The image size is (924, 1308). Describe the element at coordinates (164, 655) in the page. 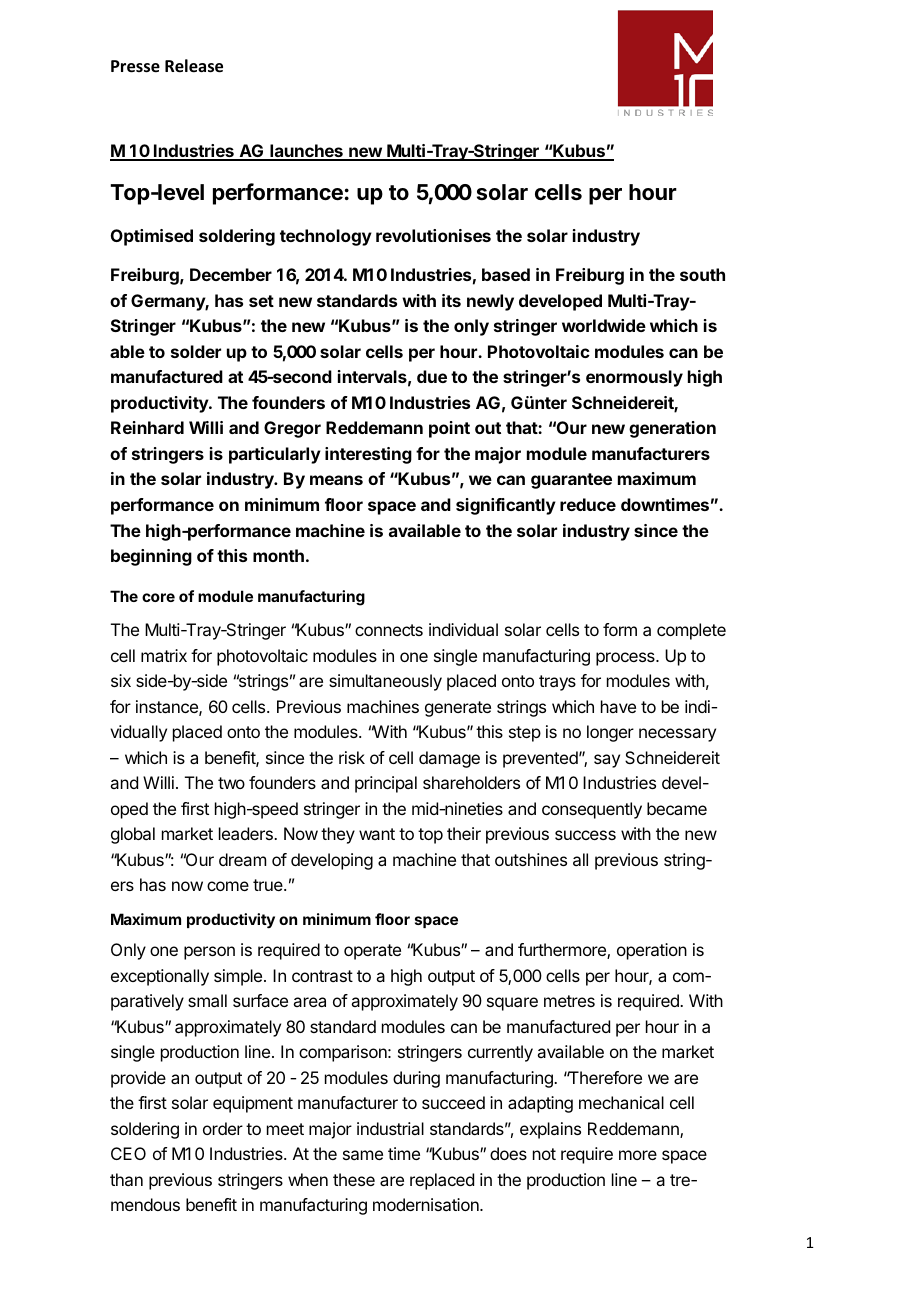

I see `matrix` at that location.
